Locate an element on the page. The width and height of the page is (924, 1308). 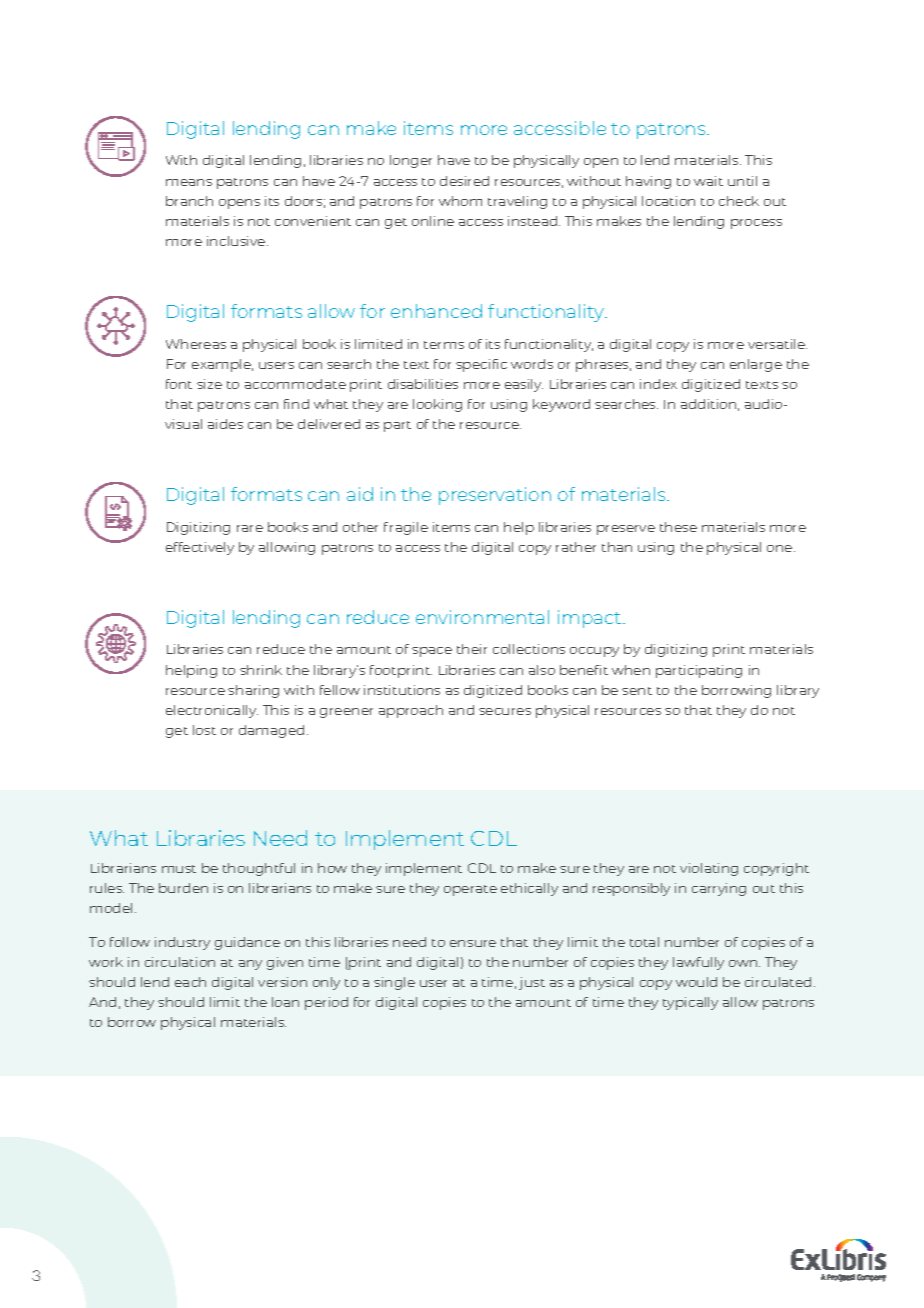
wait is located at coordinates (708, 181).
